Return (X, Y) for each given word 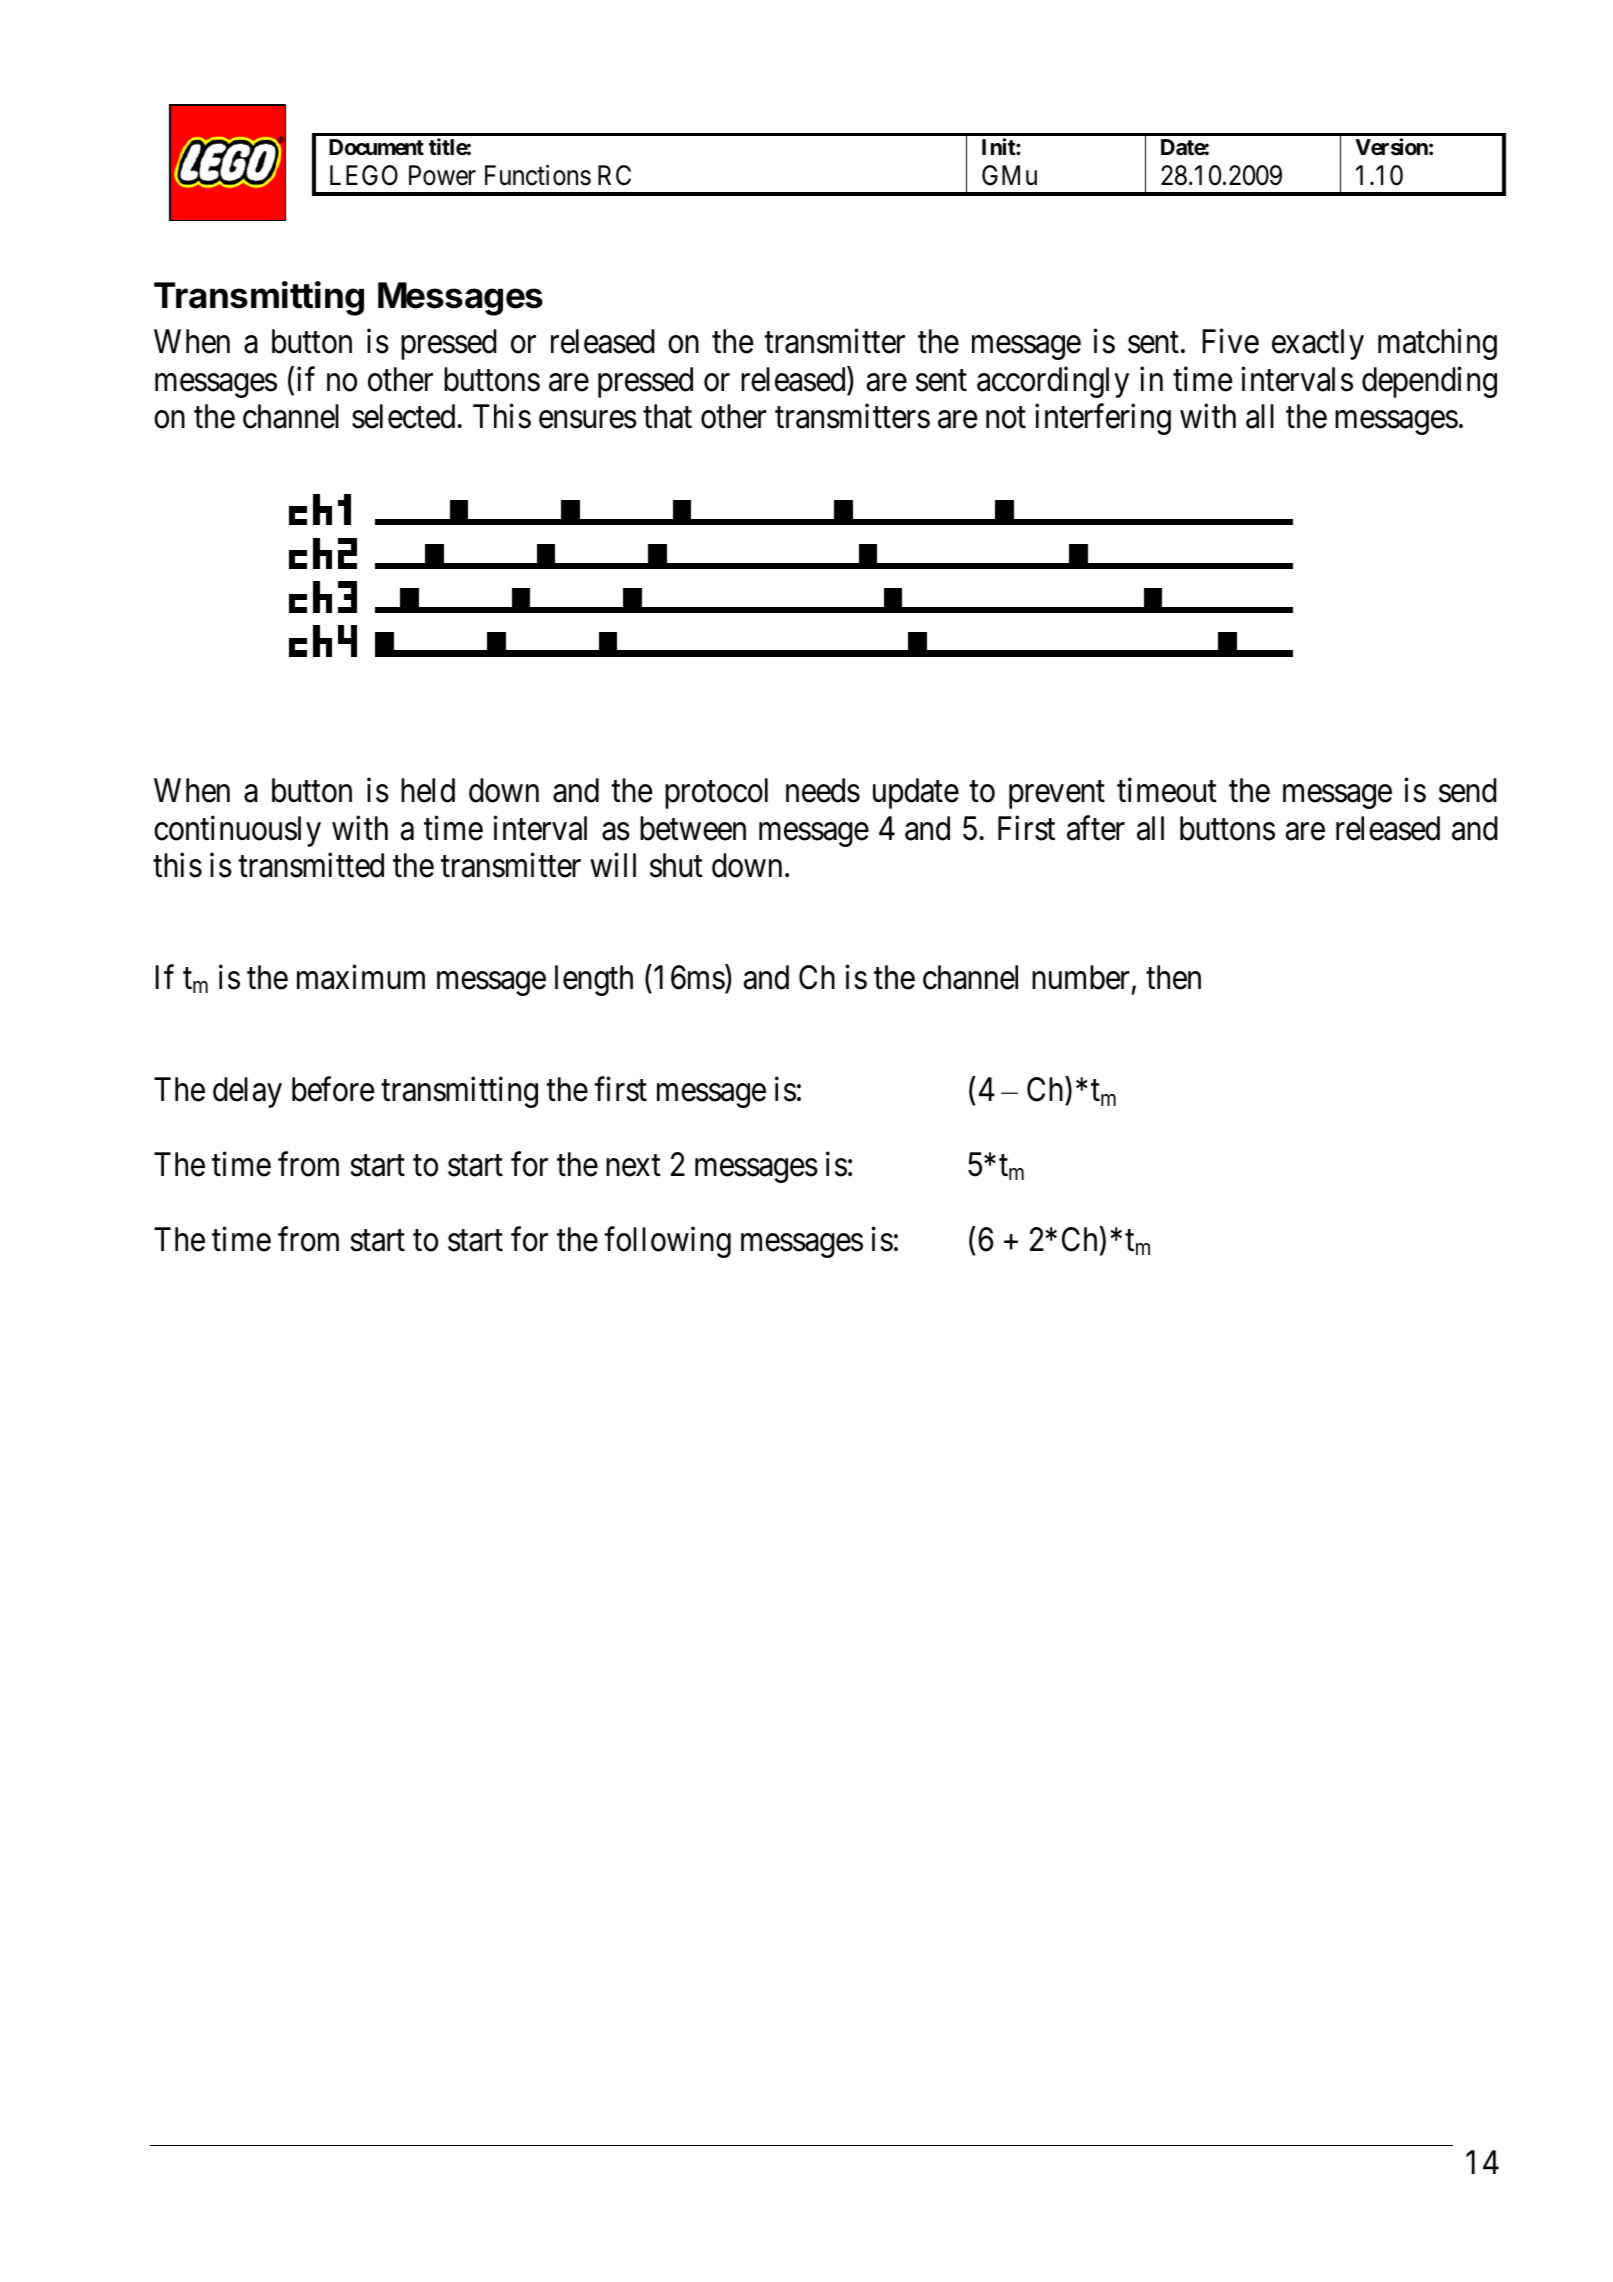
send (1468, 790)
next (633, 1166)
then (1173, 977)
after (1096, 828)
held (428, 790)
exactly (1318, 344)
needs (823, 790)
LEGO (364, 175)
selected (403, 416)
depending (1429, 382)
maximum (361, 977)
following (667, 1242)
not (1006, 418)
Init (999, 146)
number (1081, 977)
